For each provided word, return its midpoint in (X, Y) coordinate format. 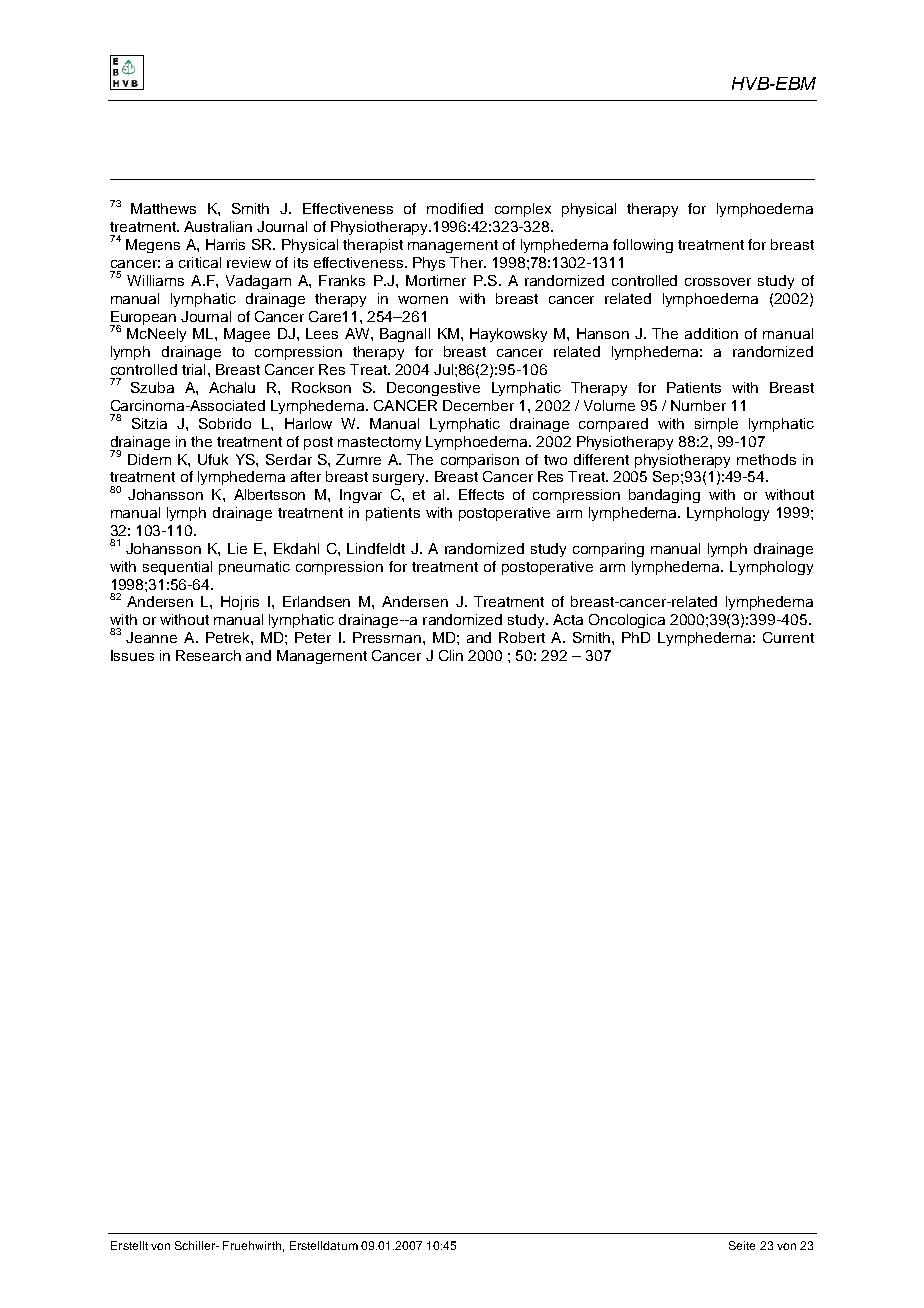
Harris (225, 244)
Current (788, 637)
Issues (132, 655)
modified (455, 208)
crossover (718, 282)
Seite (742, 1245)
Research (208, 655)
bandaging (664, 496)
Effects (481, 494)
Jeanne (151, 637)
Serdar (289, 459)
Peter (313, 637)
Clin (451, 655)
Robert (522, 637)
